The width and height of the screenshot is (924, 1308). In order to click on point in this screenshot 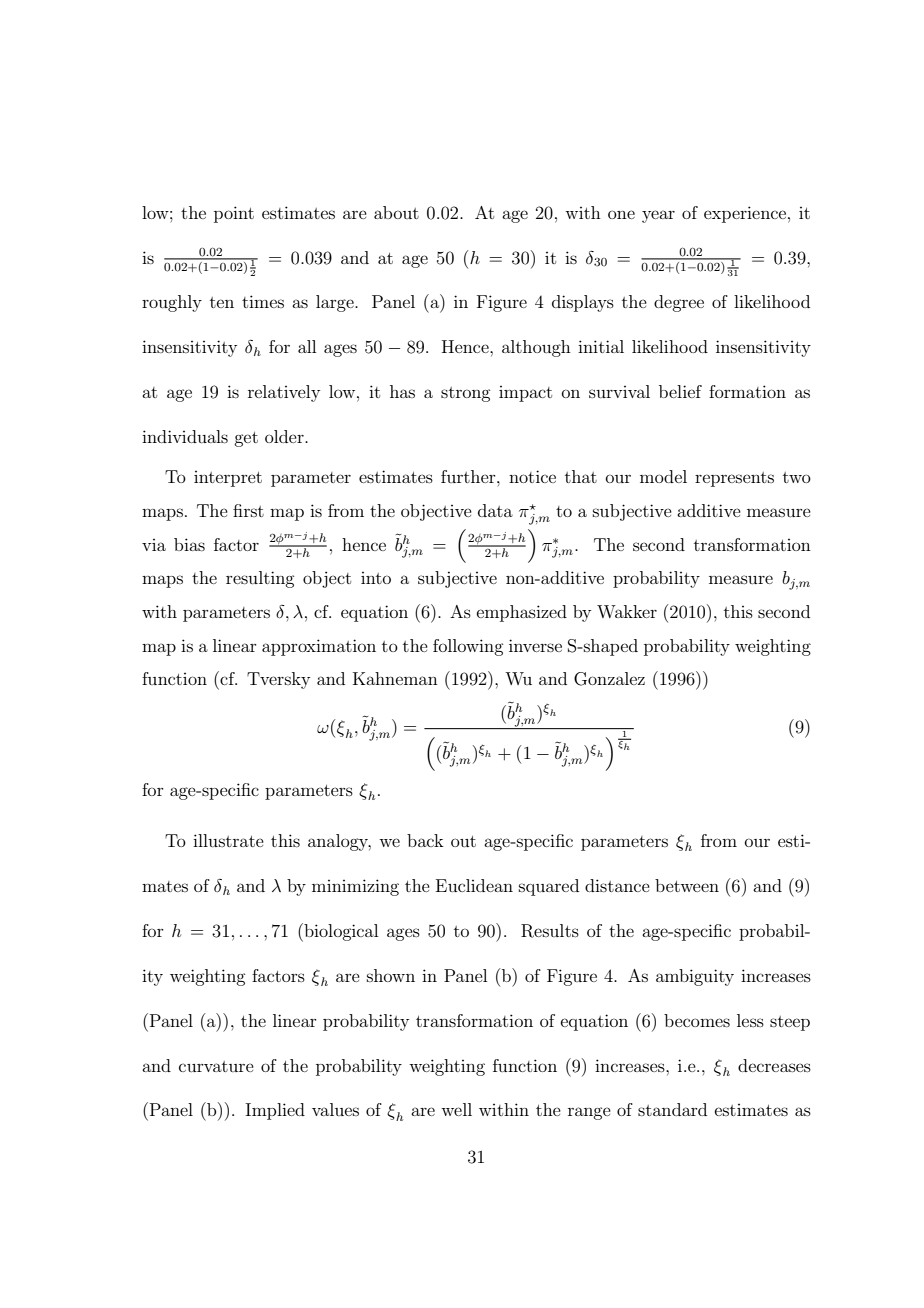, I will do `click(234, 214)`.
